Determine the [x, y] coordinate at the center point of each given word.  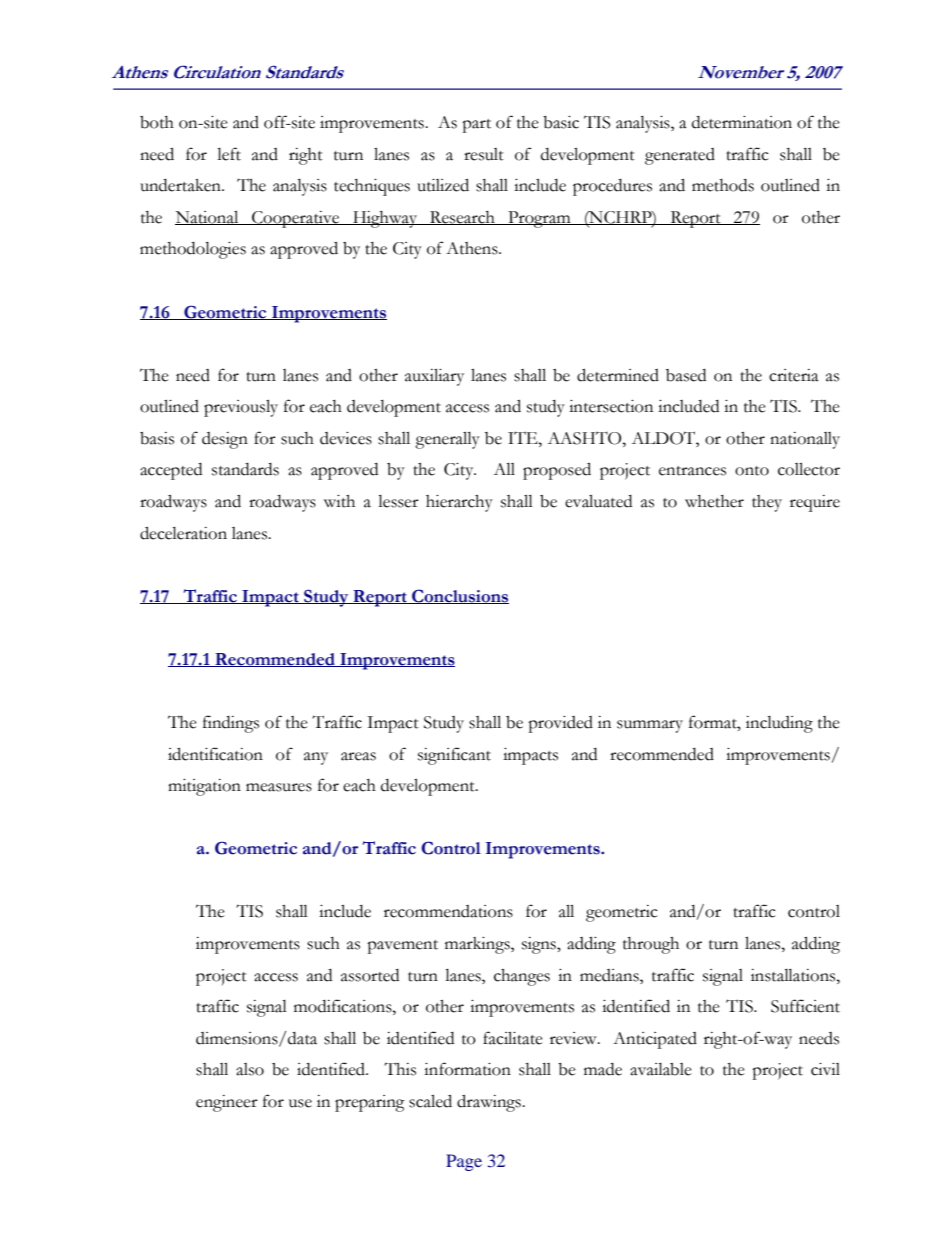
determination [742, 122]
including [779, 724]
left [229, 154]
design [225, 440]
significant [454, 756]
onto [752, 471]
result [484, 154]
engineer [227, 1103]
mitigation [204, 787]
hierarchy [459, 503]
